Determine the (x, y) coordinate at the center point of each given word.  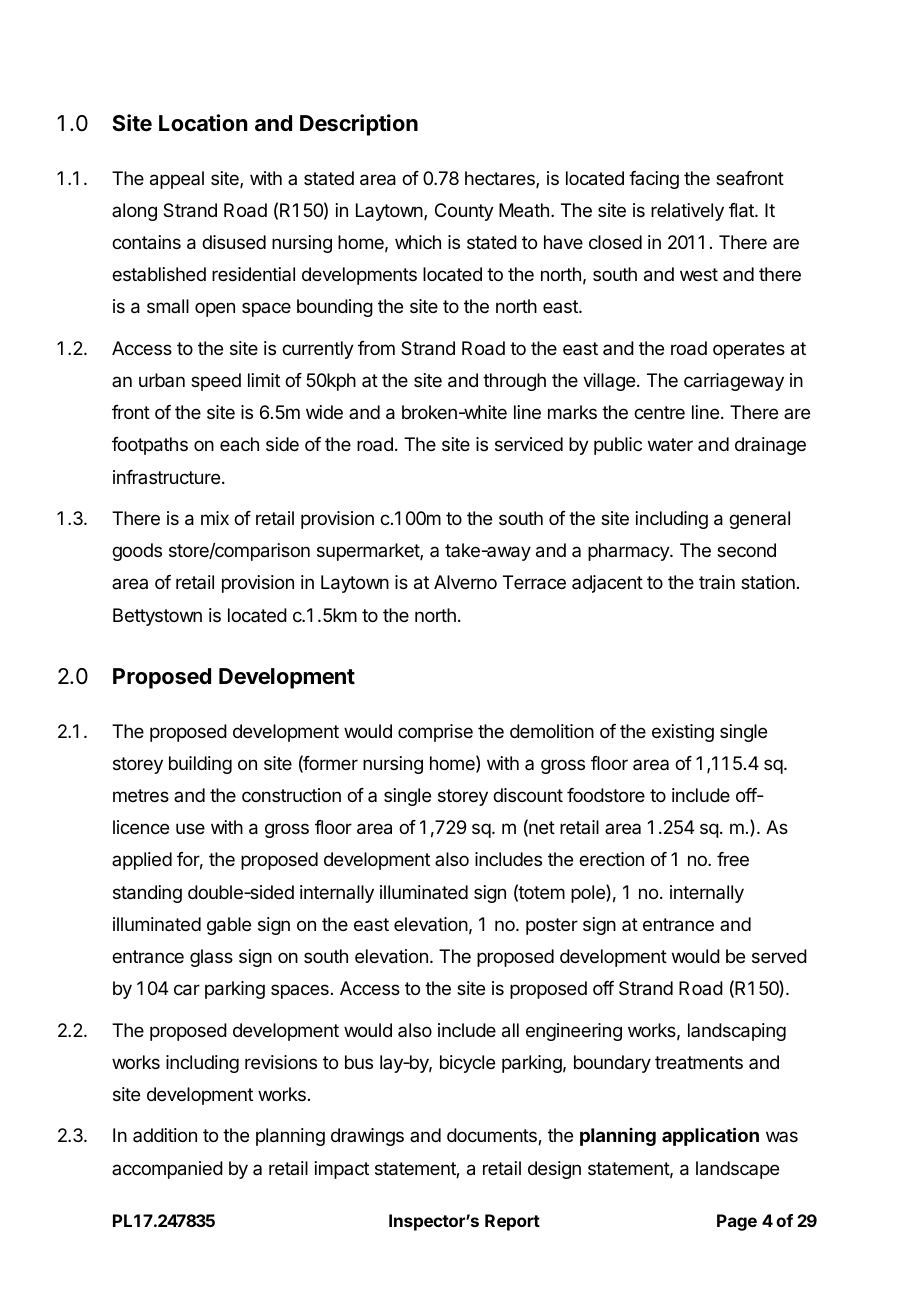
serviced (529, 444)
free (733, 859)
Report (512, 1222)
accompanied (167, 1170)
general (759, 520)
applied (142, 861)
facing (654, 180)
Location (203, 122)
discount (528, 795)
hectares (501, 179)
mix (215, 518)
